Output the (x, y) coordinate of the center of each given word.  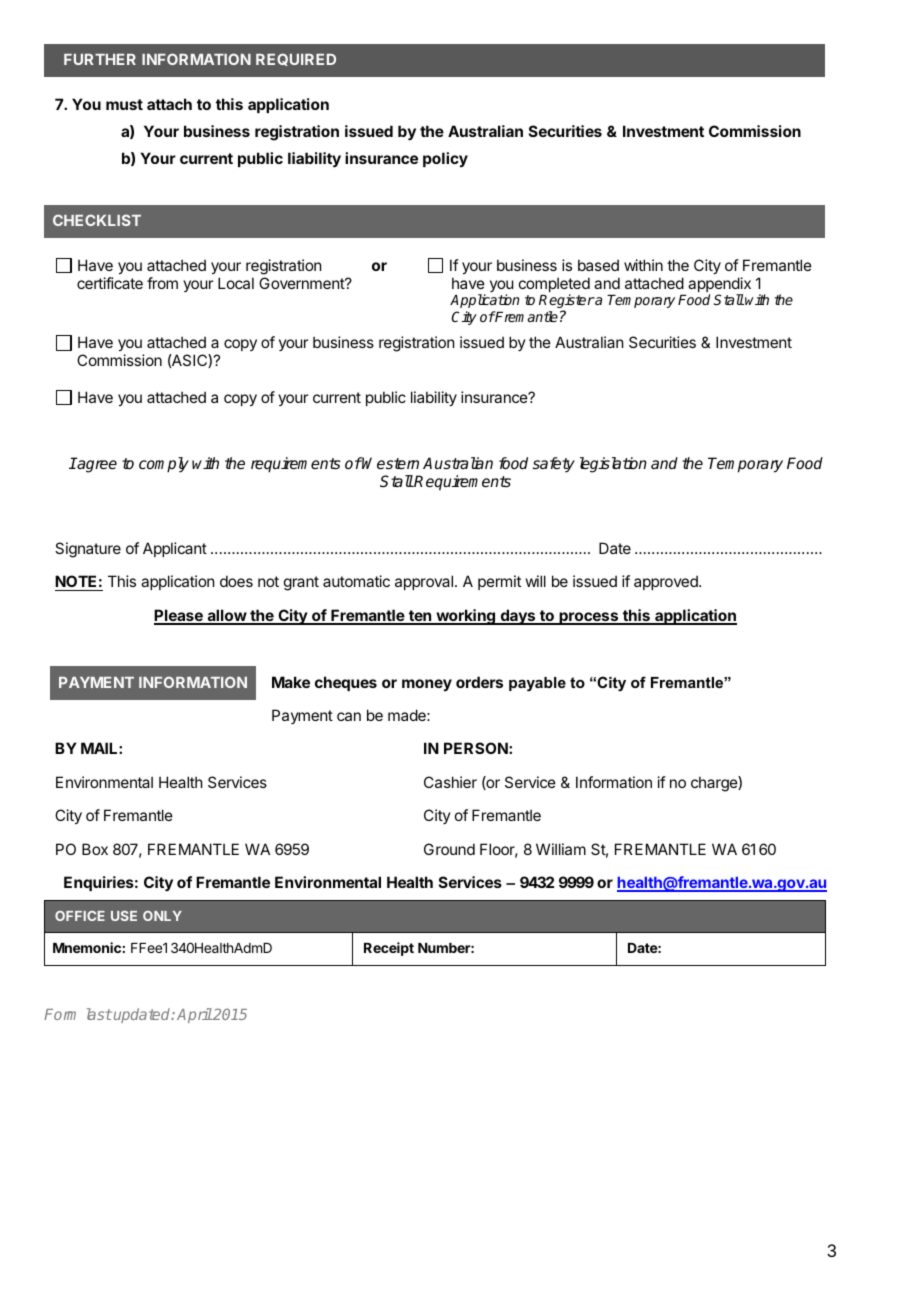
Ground (449, 849)
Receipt (389, 949)
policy (445, 159)
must (124, 104)
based (598, 265)
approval (424, 582)
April (194, 1015)
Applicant (175, 549)
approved (667, 582)
